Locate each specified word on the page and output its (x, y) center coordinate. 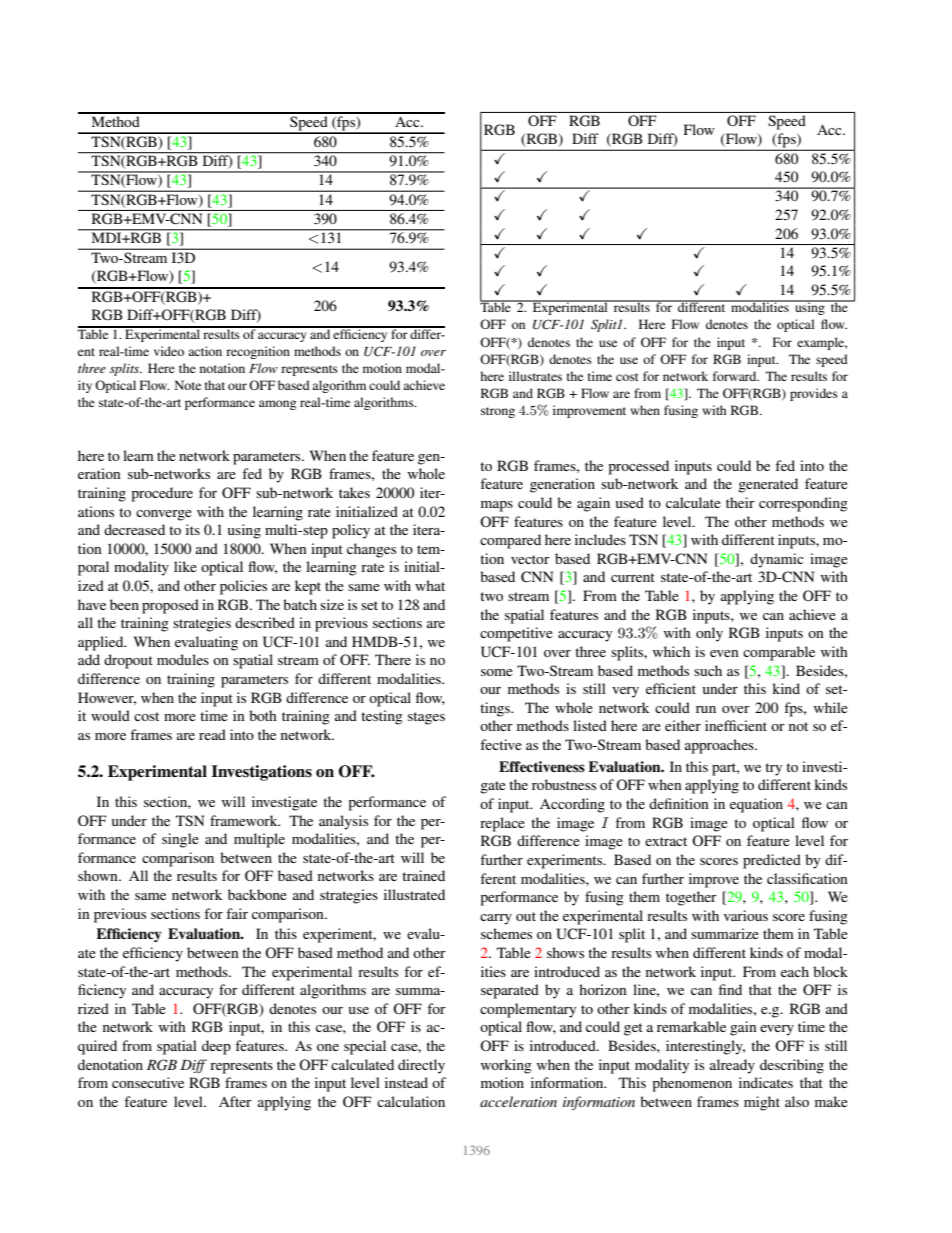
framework (245, 820)
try (773, 769)
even (724, 653)
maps (497, 506)
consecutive (148, 1082)
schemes (506, 933)
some (497, 672)
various (746, 915)
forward (736, 376)
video (169, 351)
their (740, 502)
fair (237, 913)
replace (502, 824)
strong (498, 412)
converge (164, 515)
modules (183, 659)
